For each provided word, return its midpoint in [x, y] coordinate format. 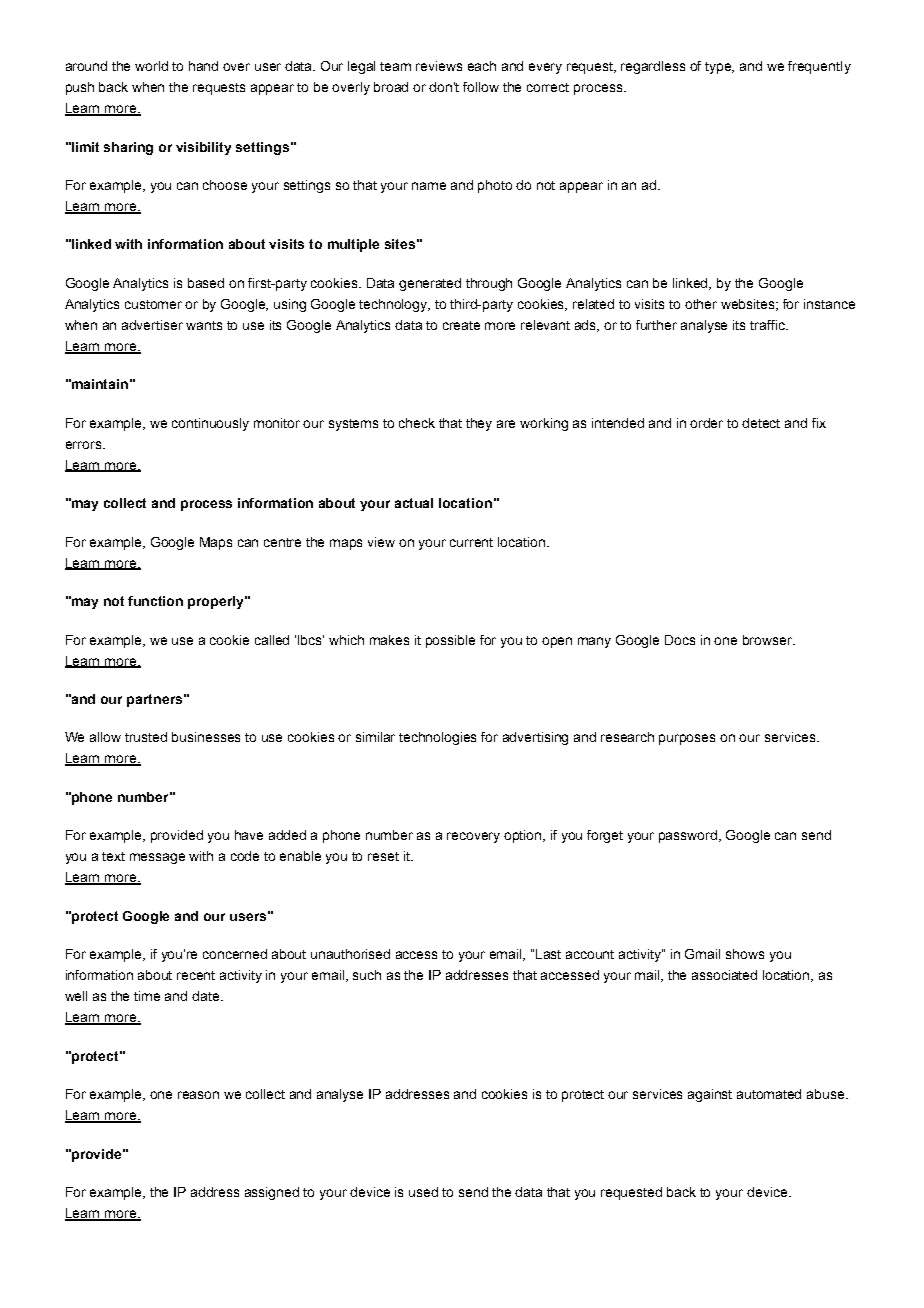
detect [761, 423]
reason [198, 1095]
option [524, 836]
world [151, 66]
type [719, 68]
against [710, 1095]
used [423, 1192]
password [689, 836]
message [157, 858]
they [479, 424]
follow [481, 87]
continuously [210, 424]
